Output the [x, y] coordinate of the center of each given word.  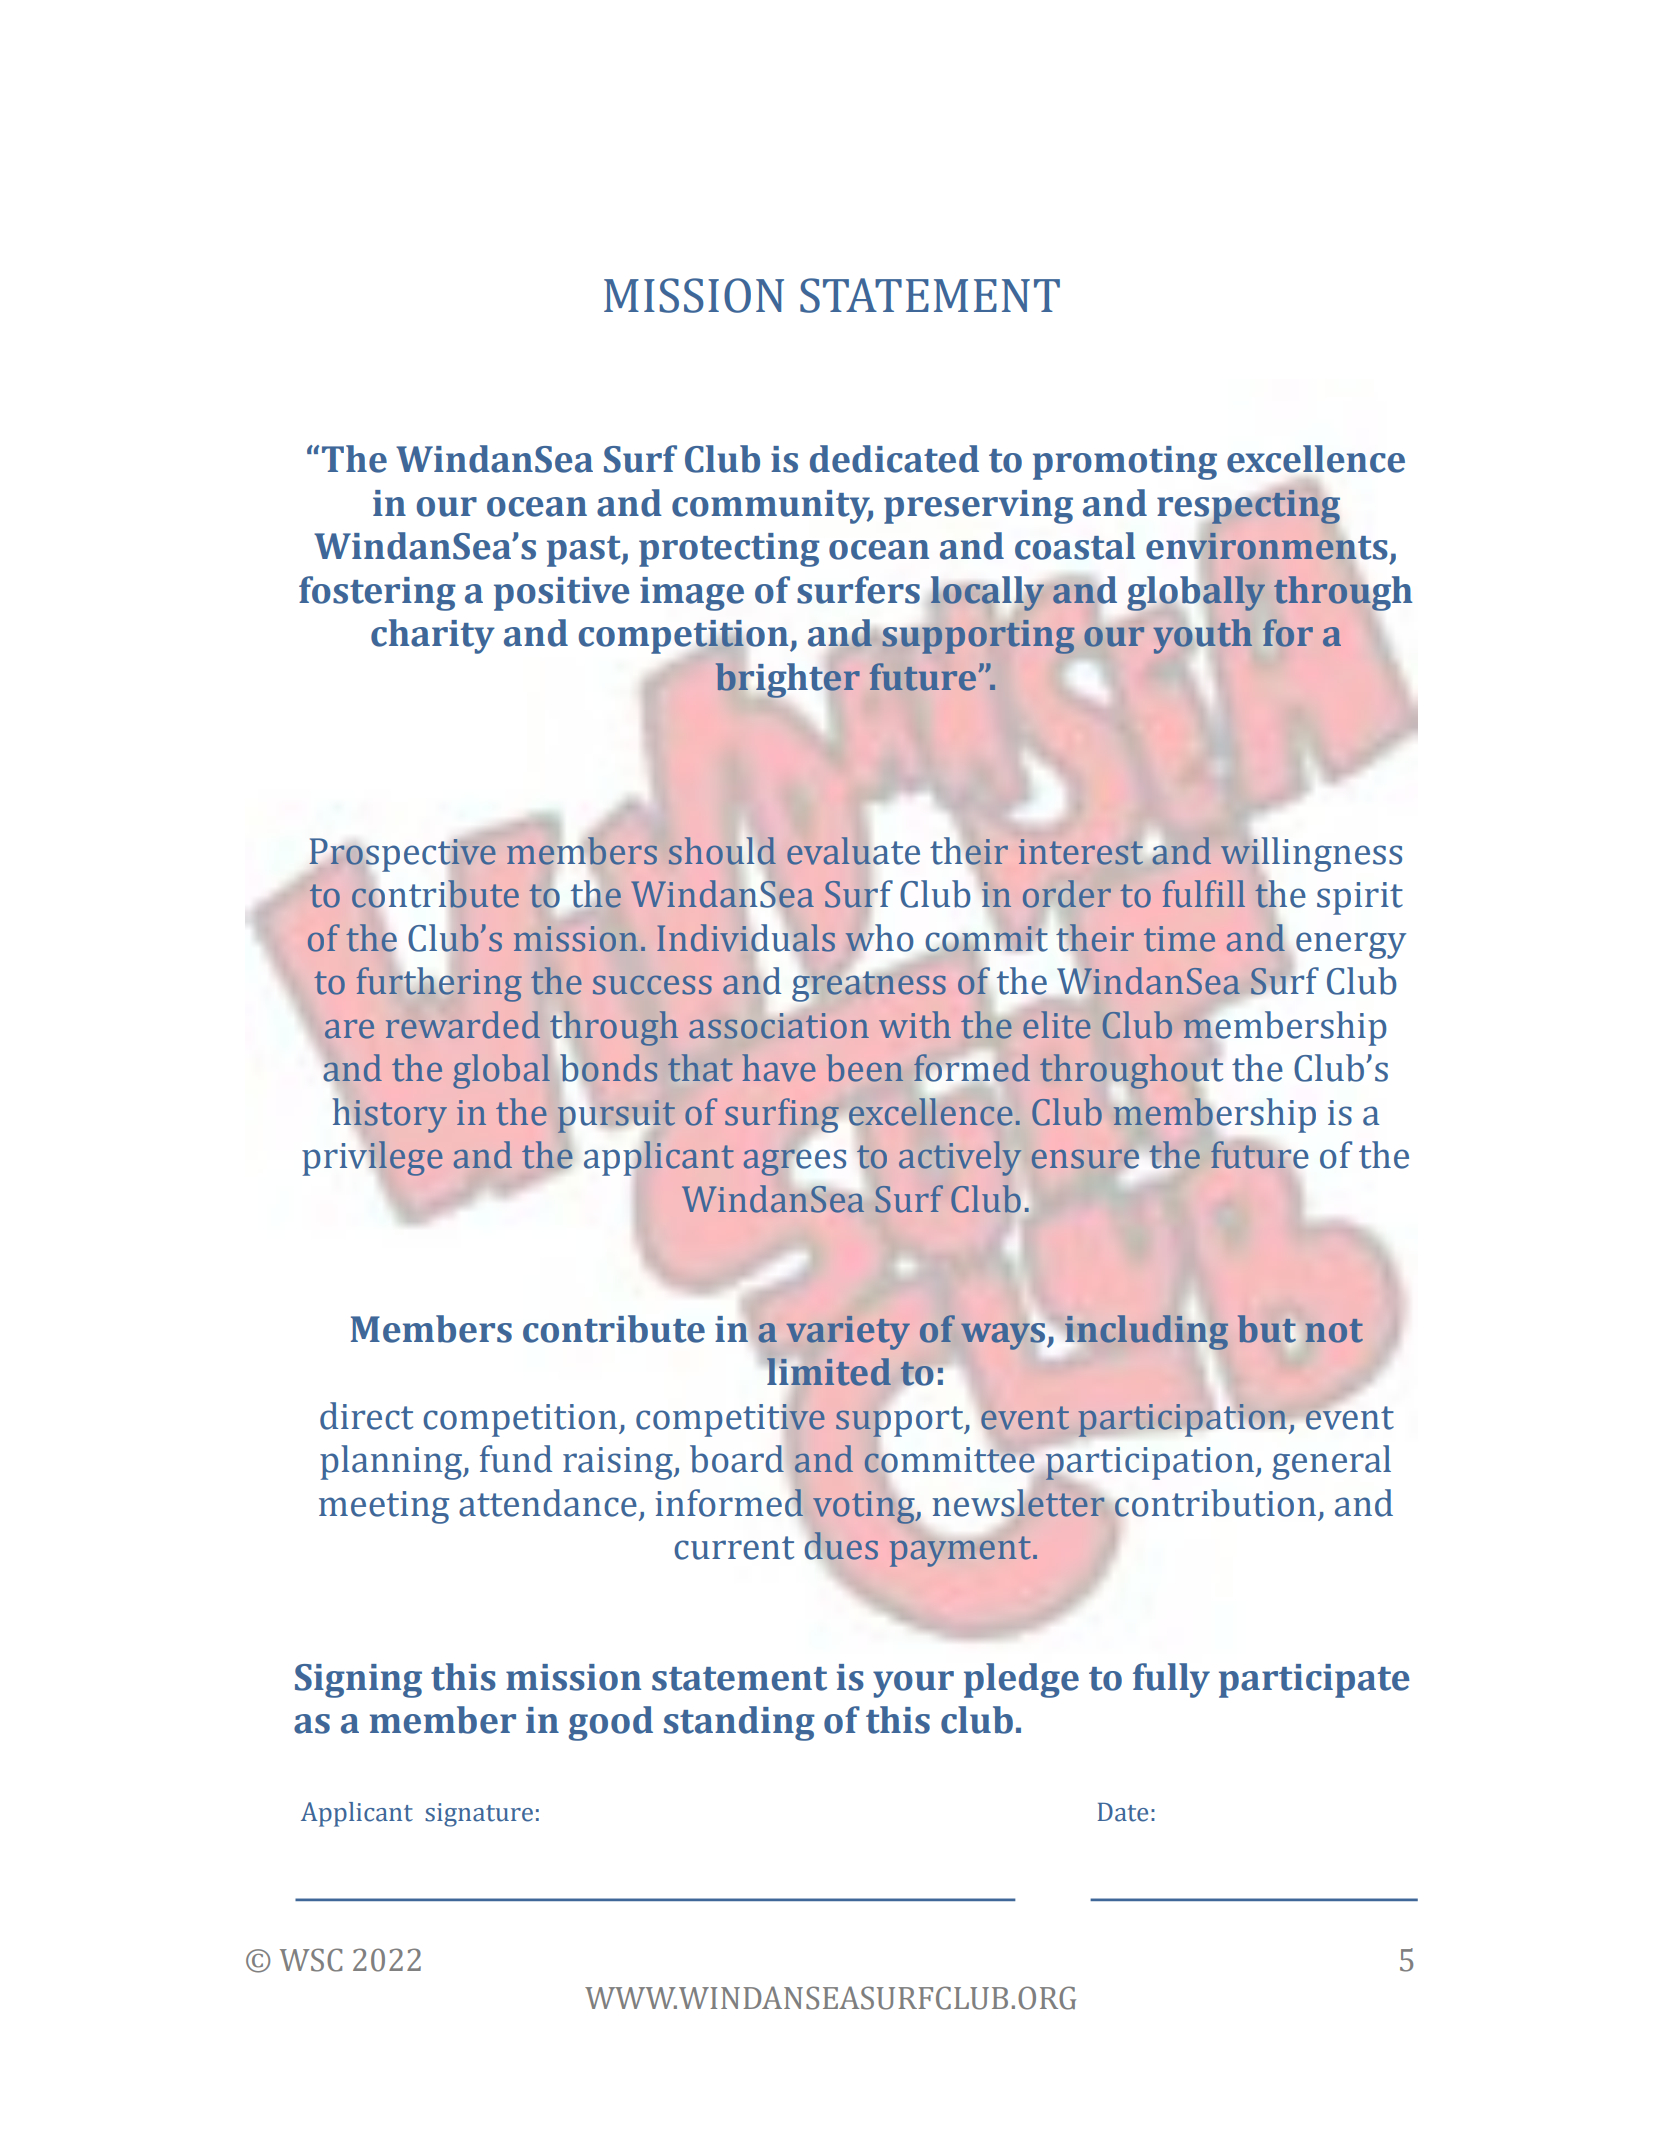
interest [1081, 852]
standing [739, 1723]
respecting [1249, 507]
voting [865, 1507]
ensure [1085, 1159]
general [1331, 1462]
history [390, 1115]
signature [479, 1815]
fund [516, 1459]
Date [1123, 1812]
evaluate [853, 851]
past [585, 551]
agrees [795, 1162]
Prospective [403, 855]
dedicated [894, 459]
